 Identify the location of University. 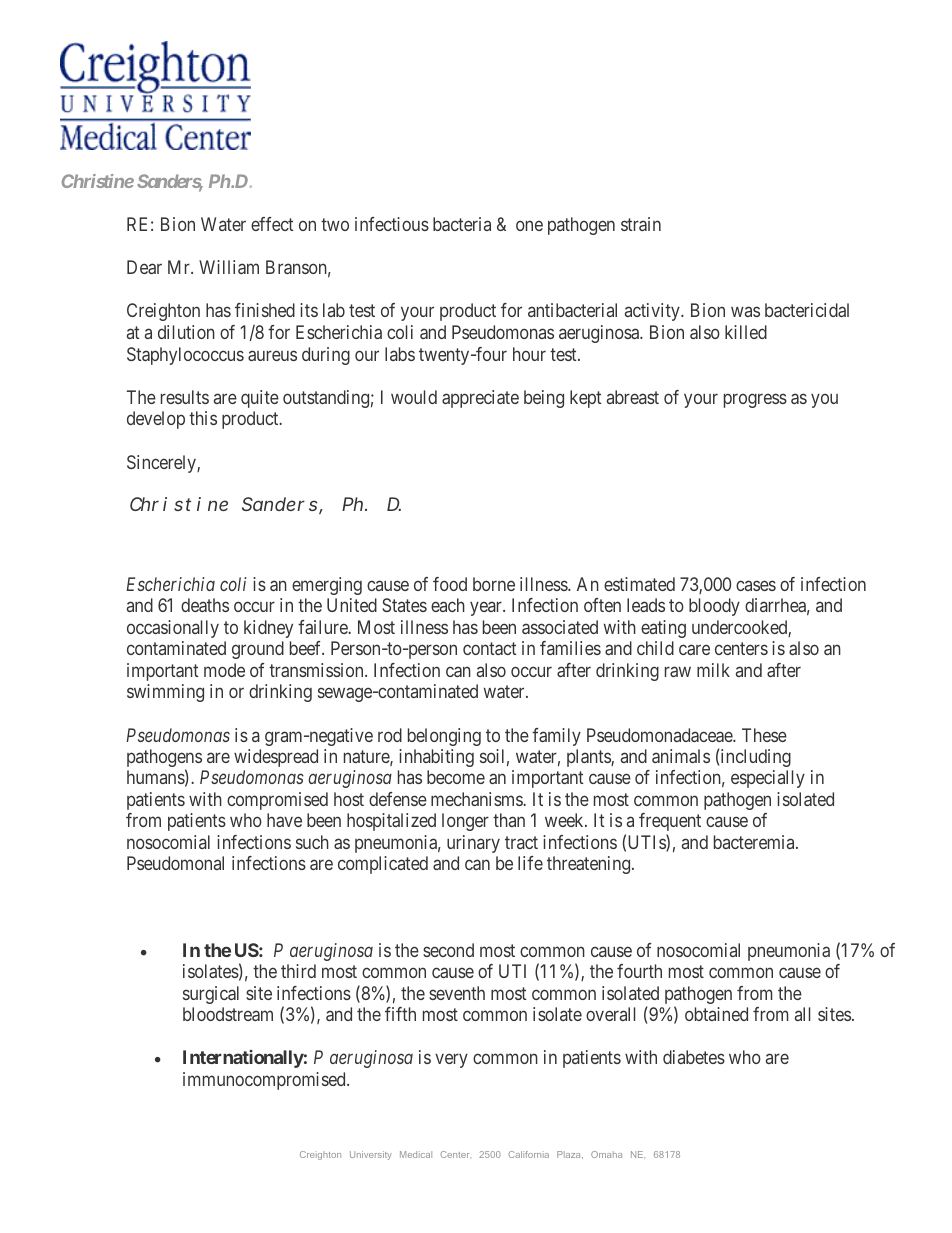
(371, 1155).
